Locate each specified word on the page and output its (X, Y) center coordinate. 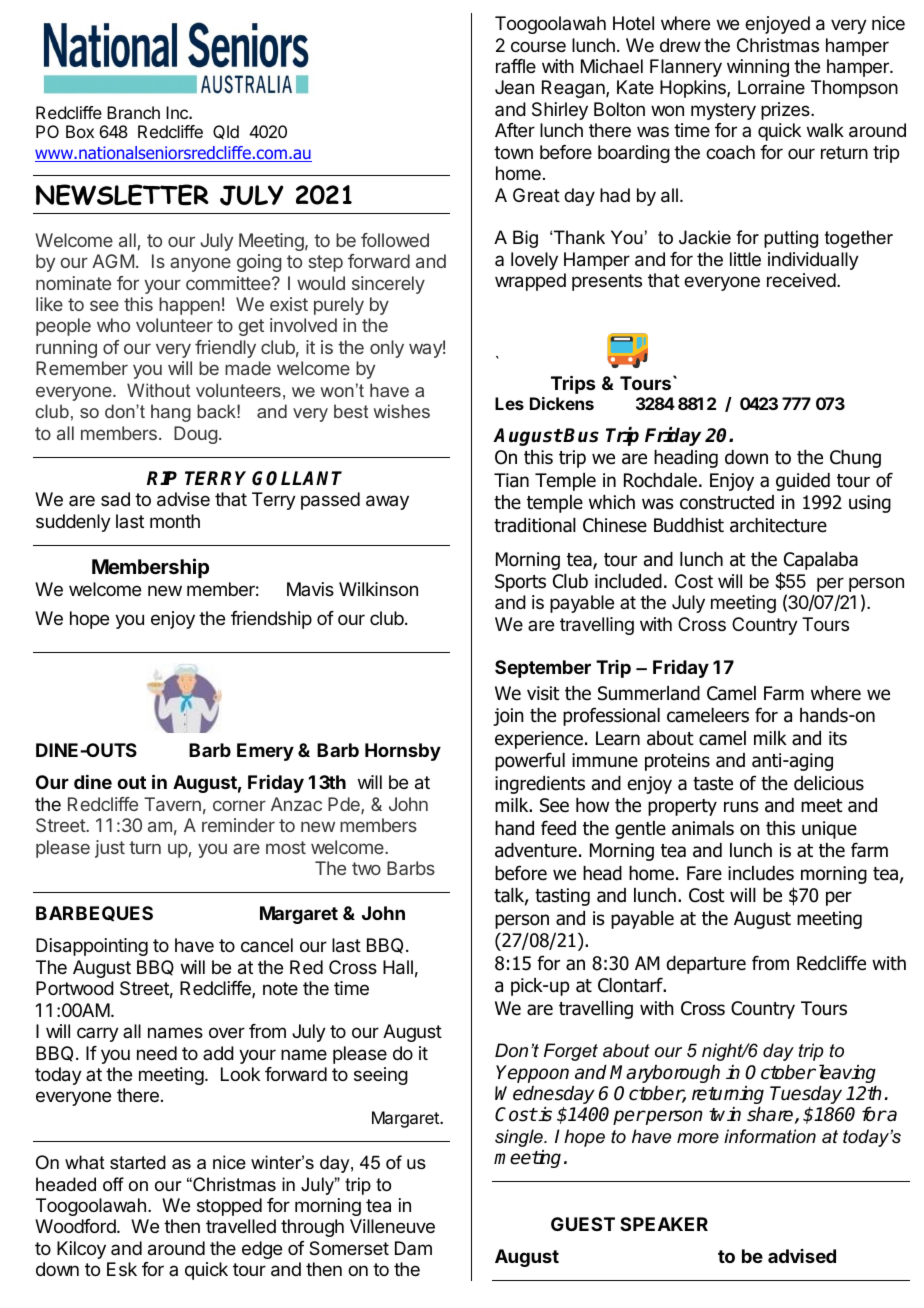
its (838, 738)
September (543, 669)
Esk (122, 1269)
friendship (271, 620)
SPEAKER (664, 1224)
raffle (516, 66)
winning (758, 68)
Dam (413, 1248)
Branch (133, 112)
